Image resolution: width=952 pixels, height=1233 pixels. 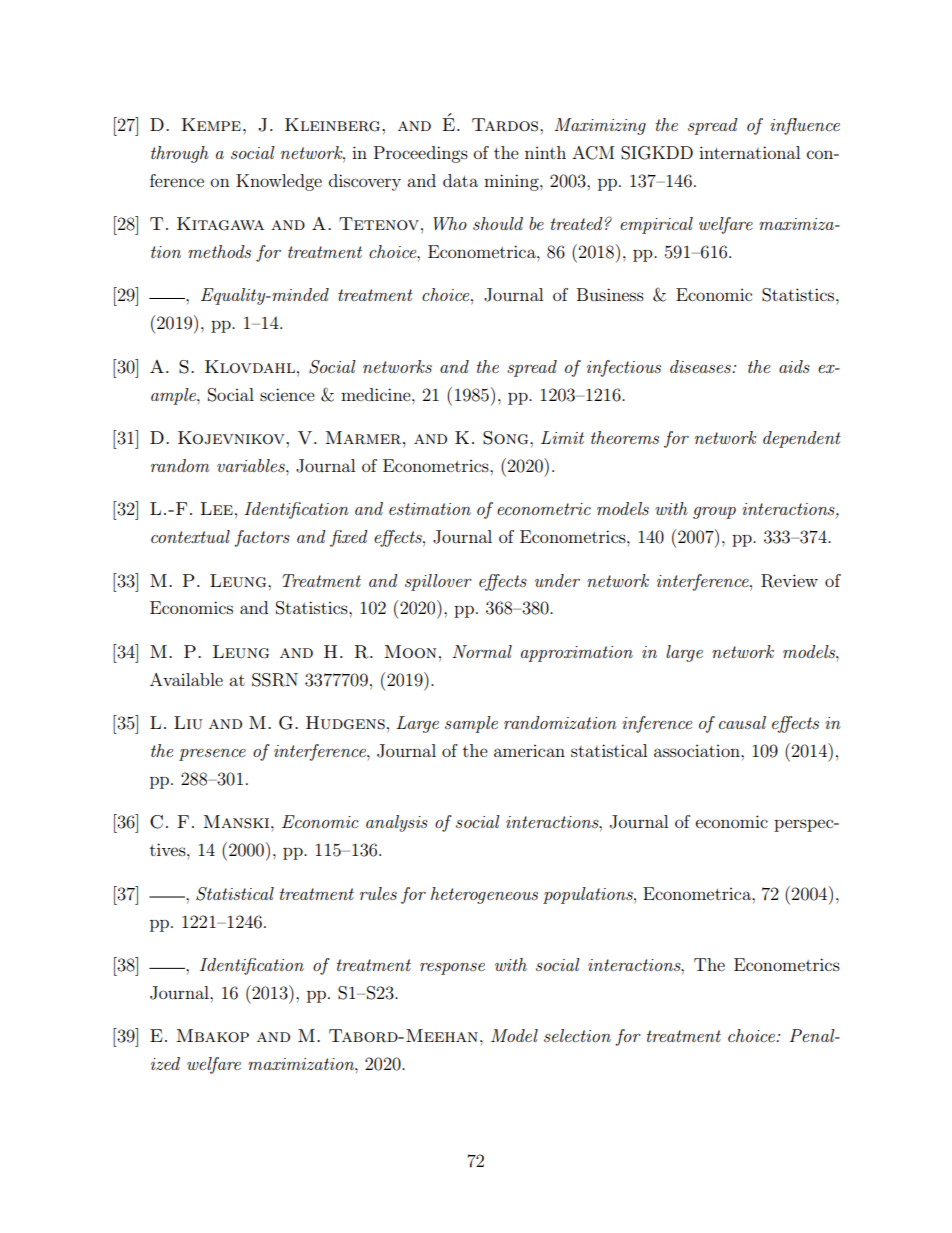 What do you see at coordinates (452, 969) in the document?
I see `response` at bounding box center [452, 969].
